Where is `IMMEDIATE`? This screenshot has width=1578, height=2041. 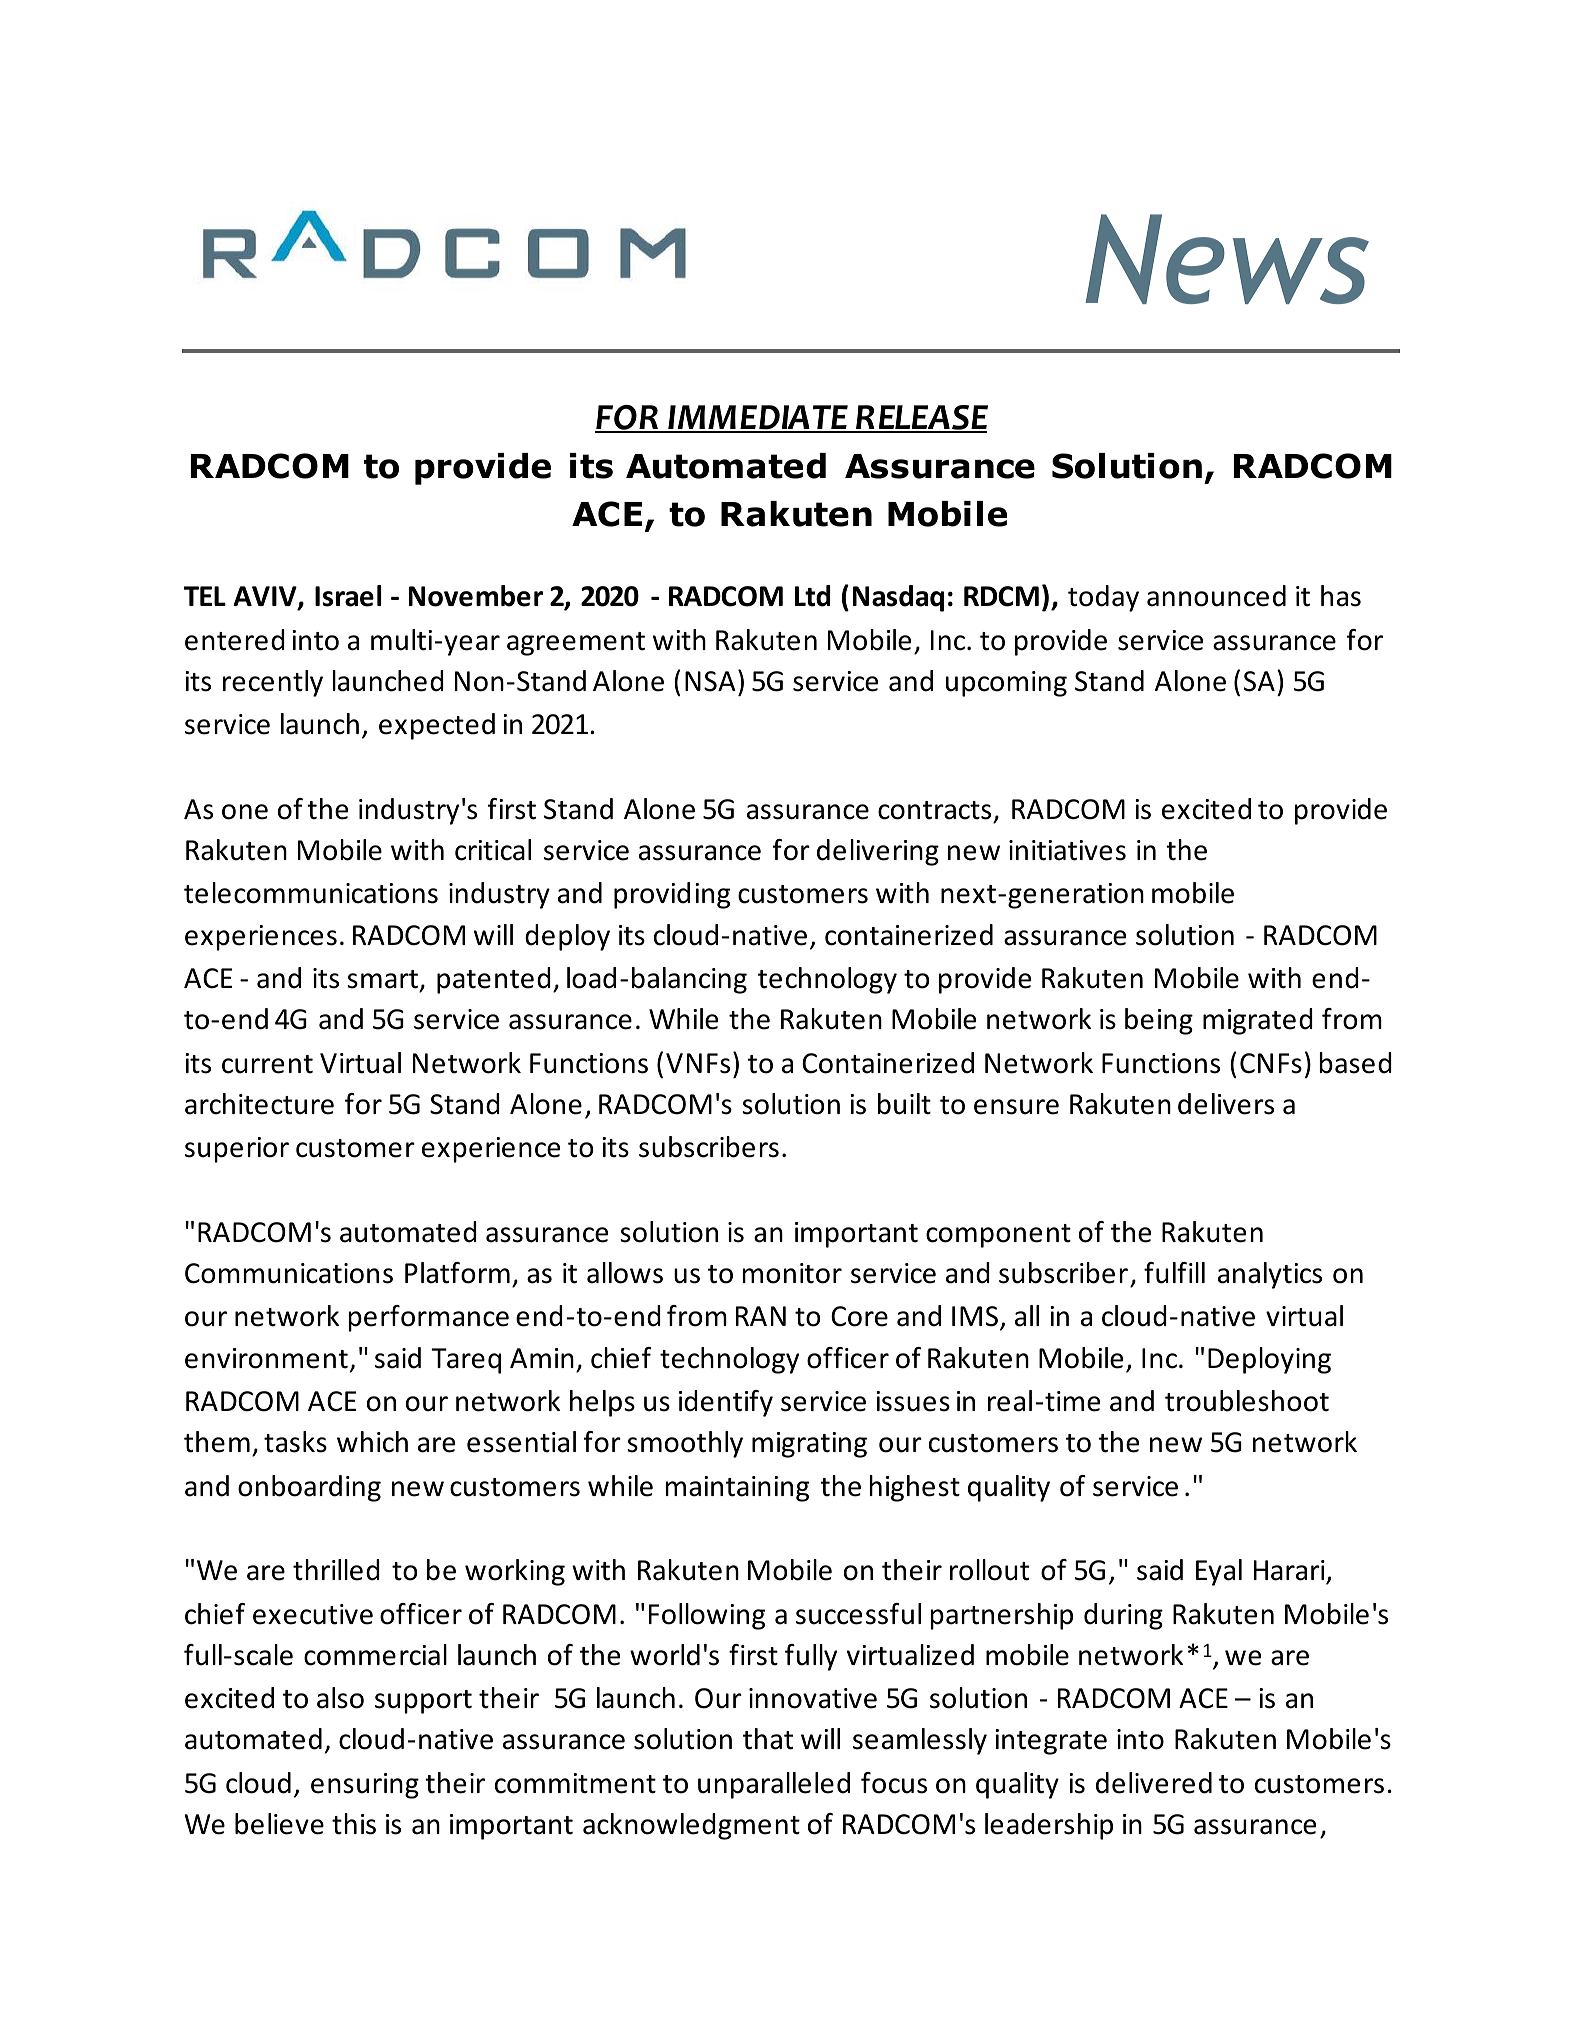
IMMEDIATE is located at coordinates (758, 418).
